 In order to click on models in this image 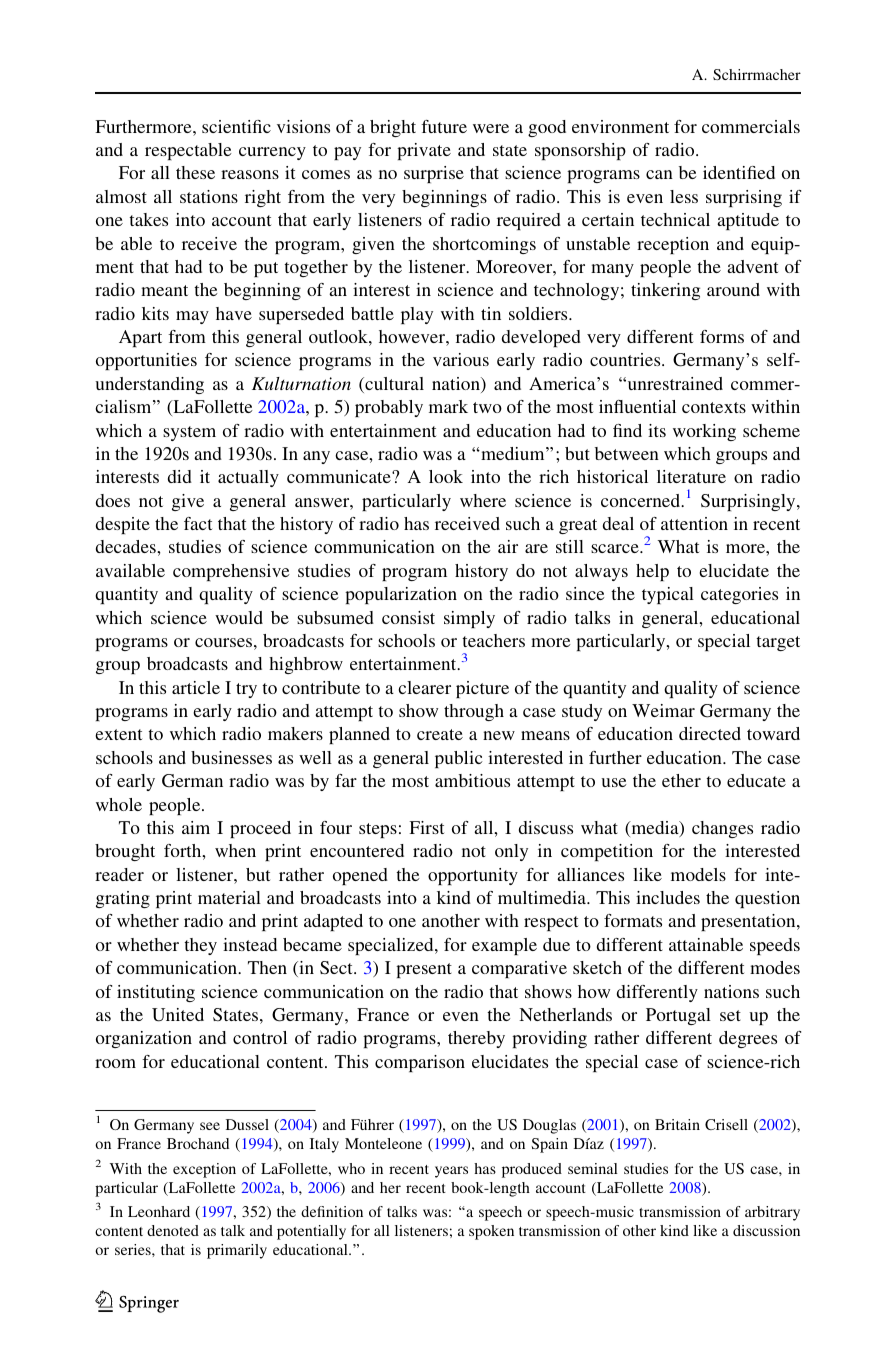, I will do `click(698, 874)`.
